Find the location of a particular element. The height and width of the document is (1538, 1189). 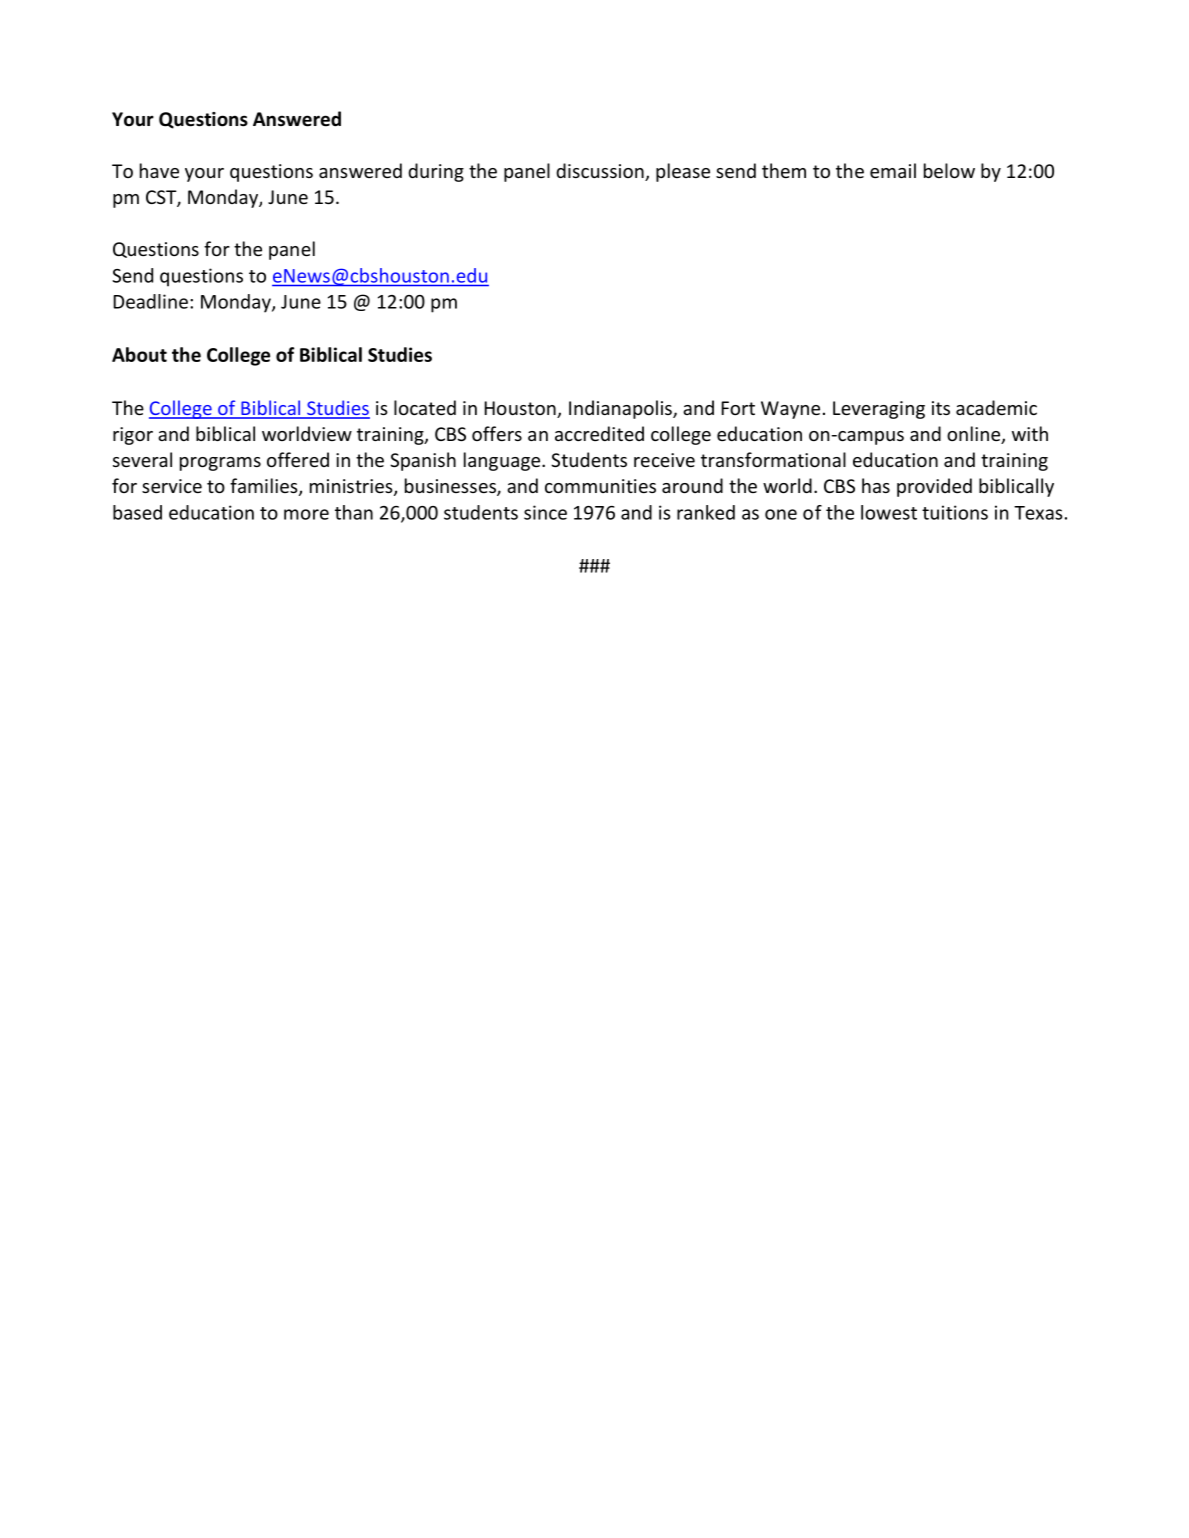

since is located at coordinates (545, 512).
